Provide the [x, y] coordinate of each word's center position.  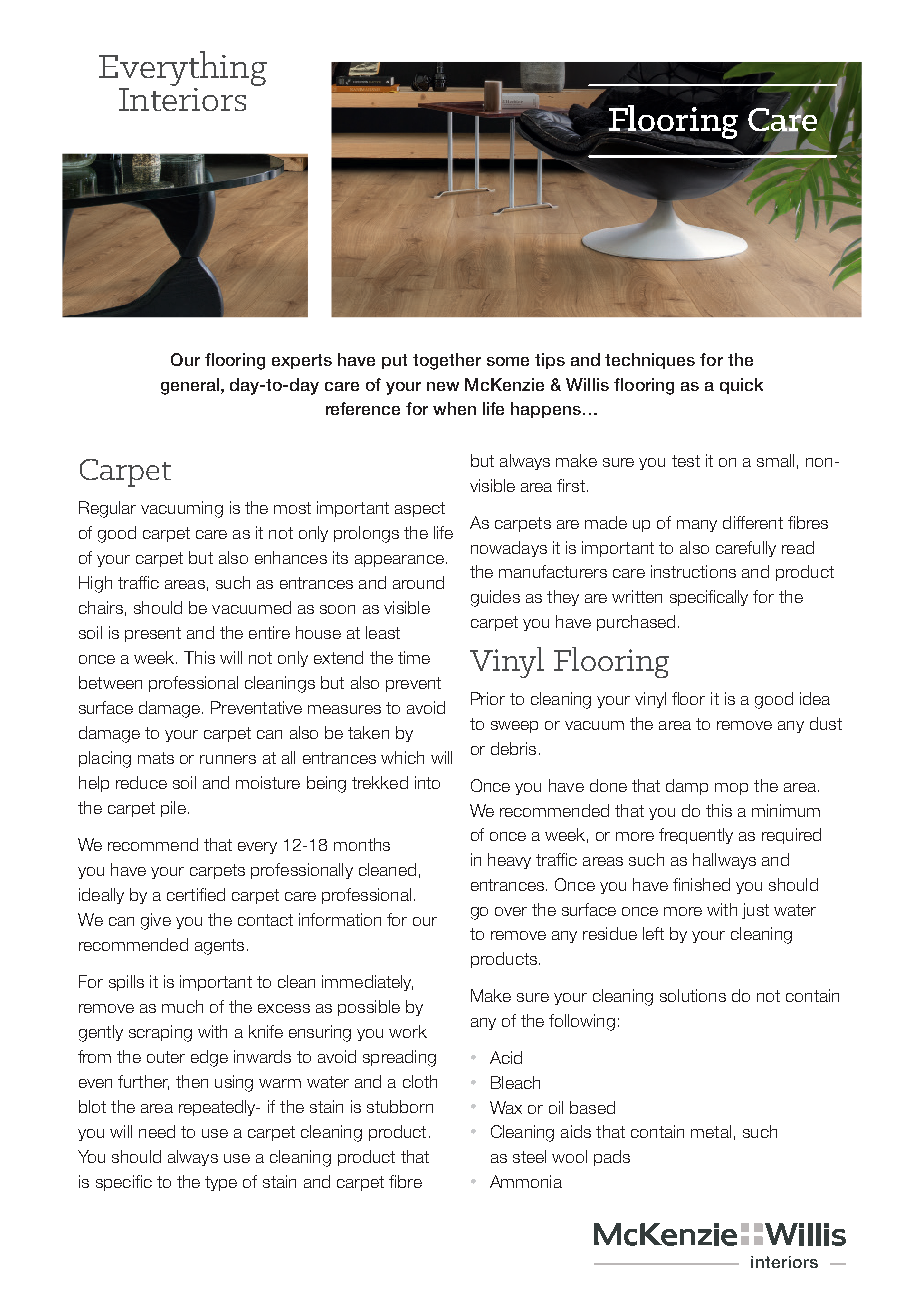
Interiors [182, 98]
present [153, 634]
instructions [693, 571]
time [414, 657]
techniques [650, 361]
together [447, 361]
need [157, 1131]
